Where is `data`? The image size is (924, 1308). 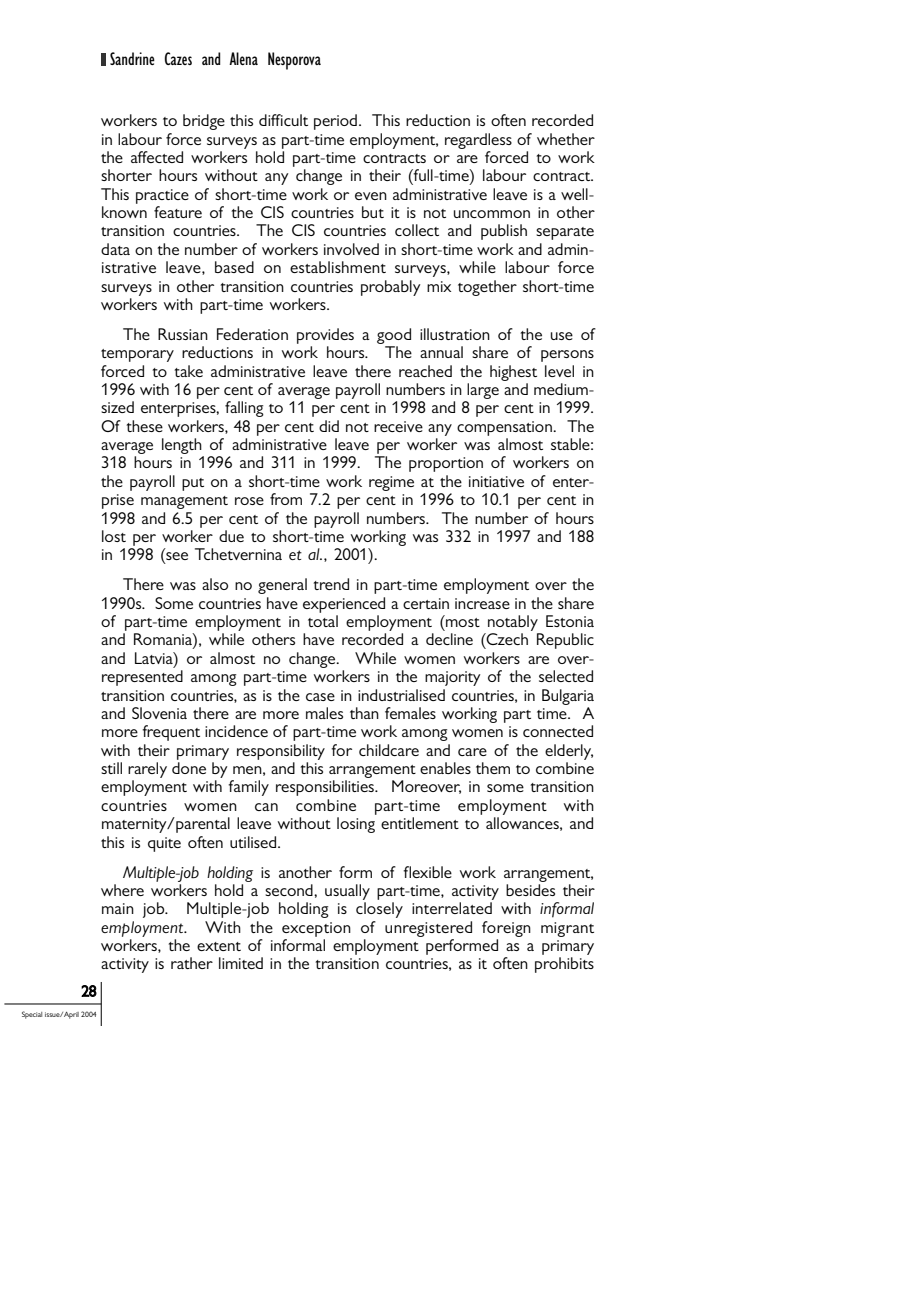 data is located at coordinates (115, 249).
